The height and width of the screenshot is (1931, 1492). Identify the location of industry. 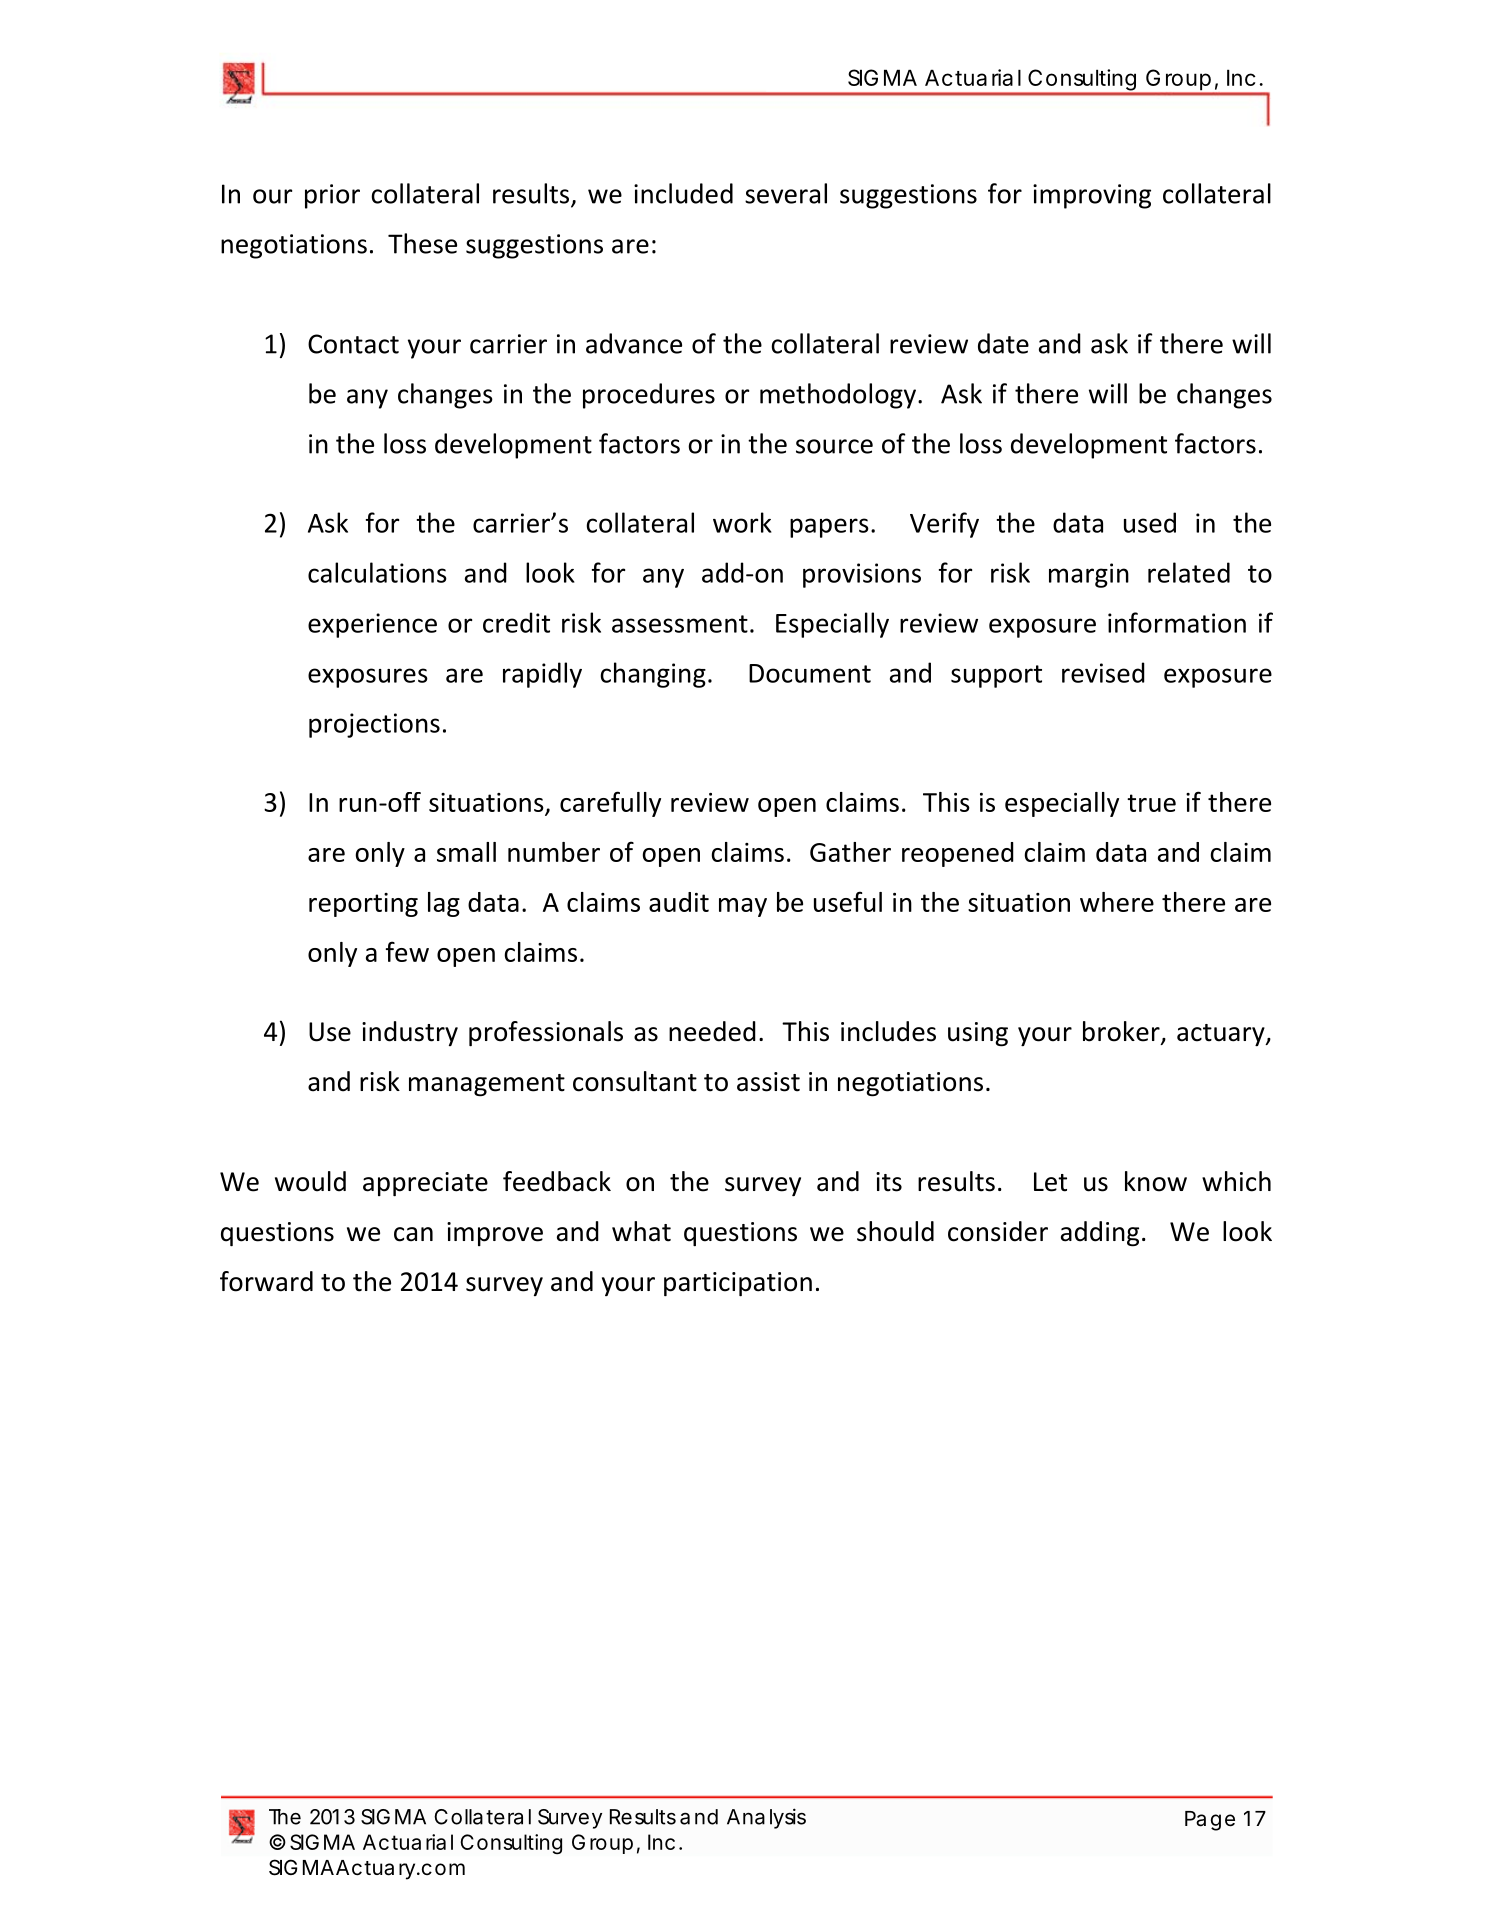
(410, 1033).
